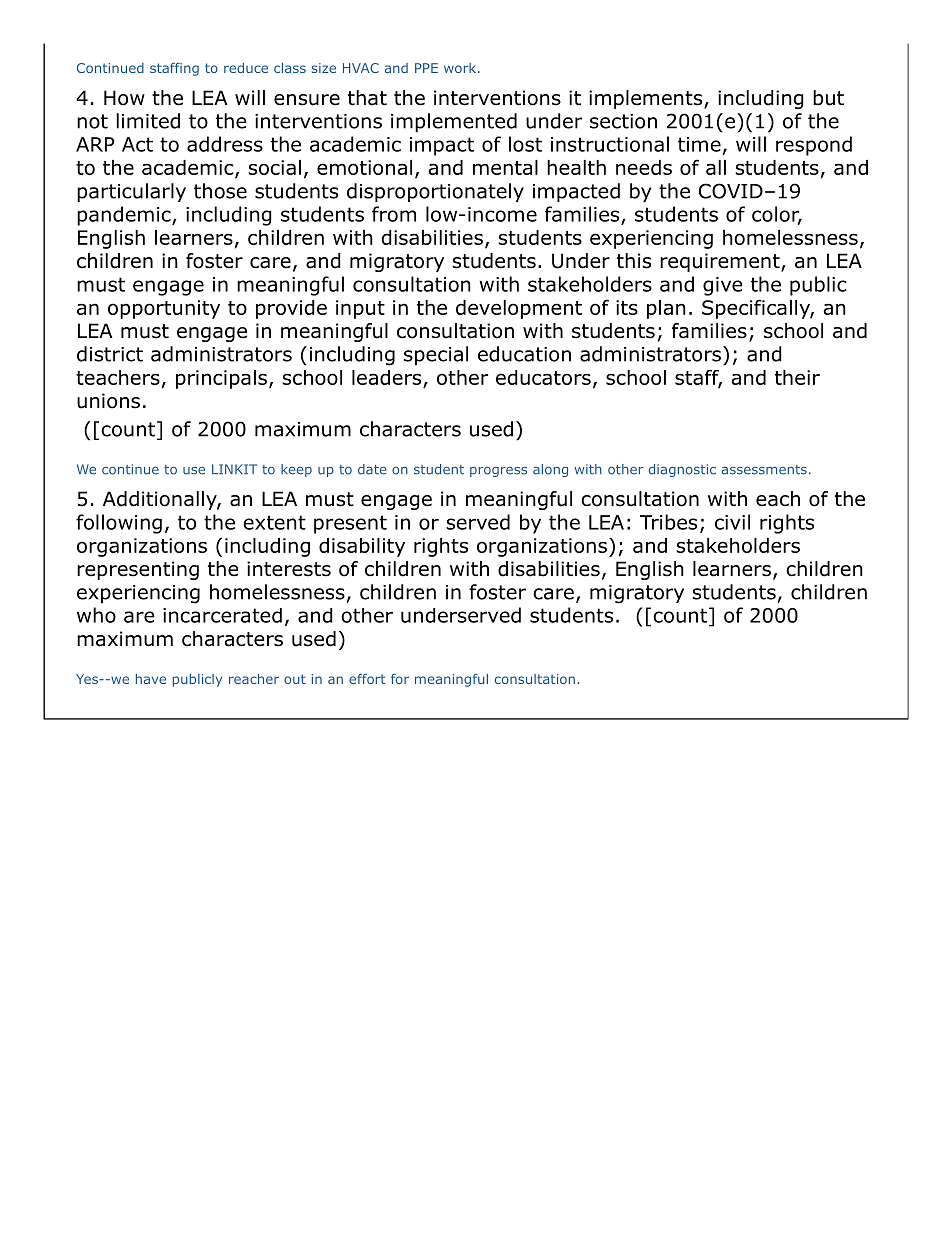  Describe the element at coordinates (828, 98) in the page. I see `but` at that location.
